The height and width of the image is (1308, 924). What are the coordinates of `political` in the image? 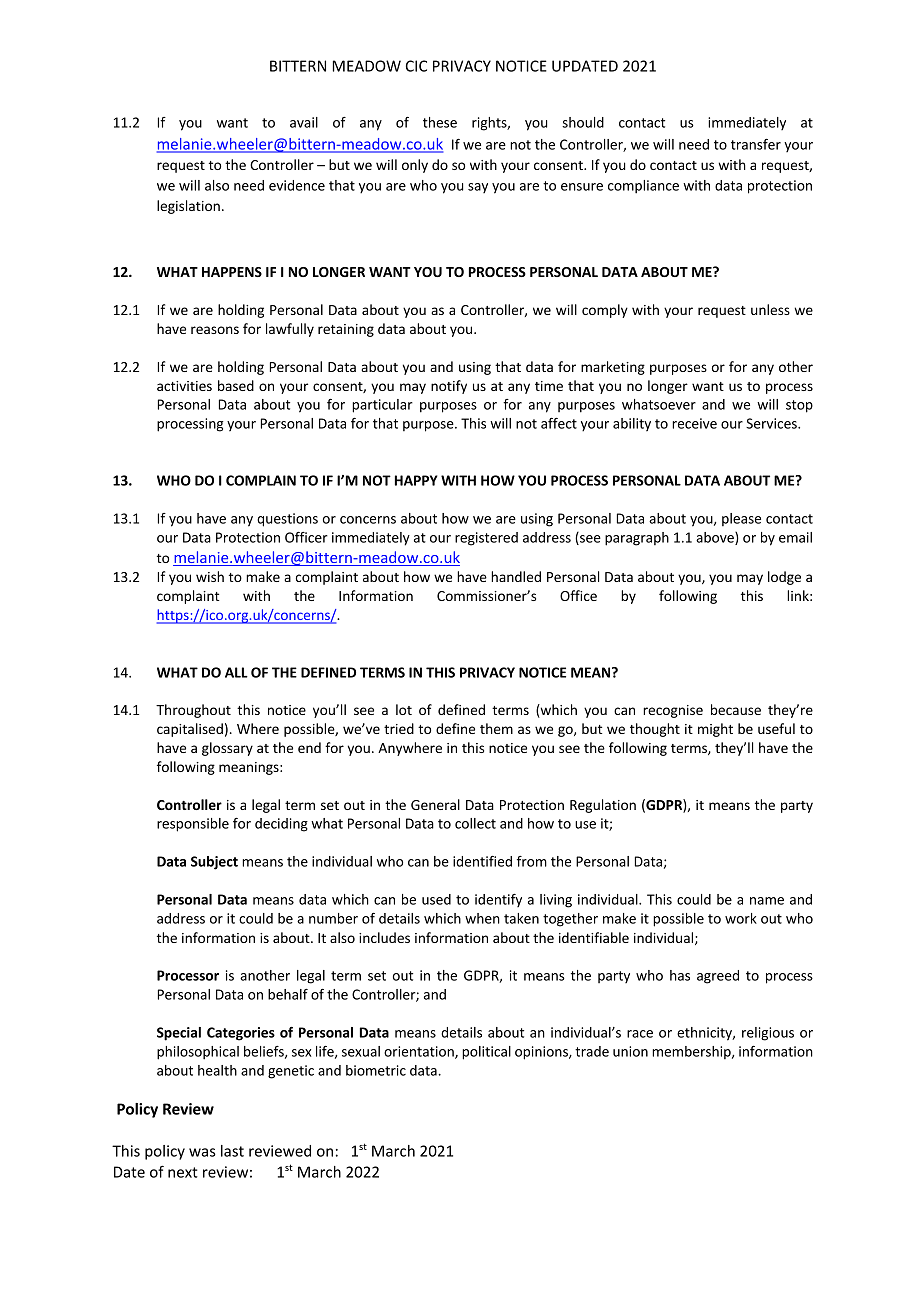 It's located at (486, 1053).
